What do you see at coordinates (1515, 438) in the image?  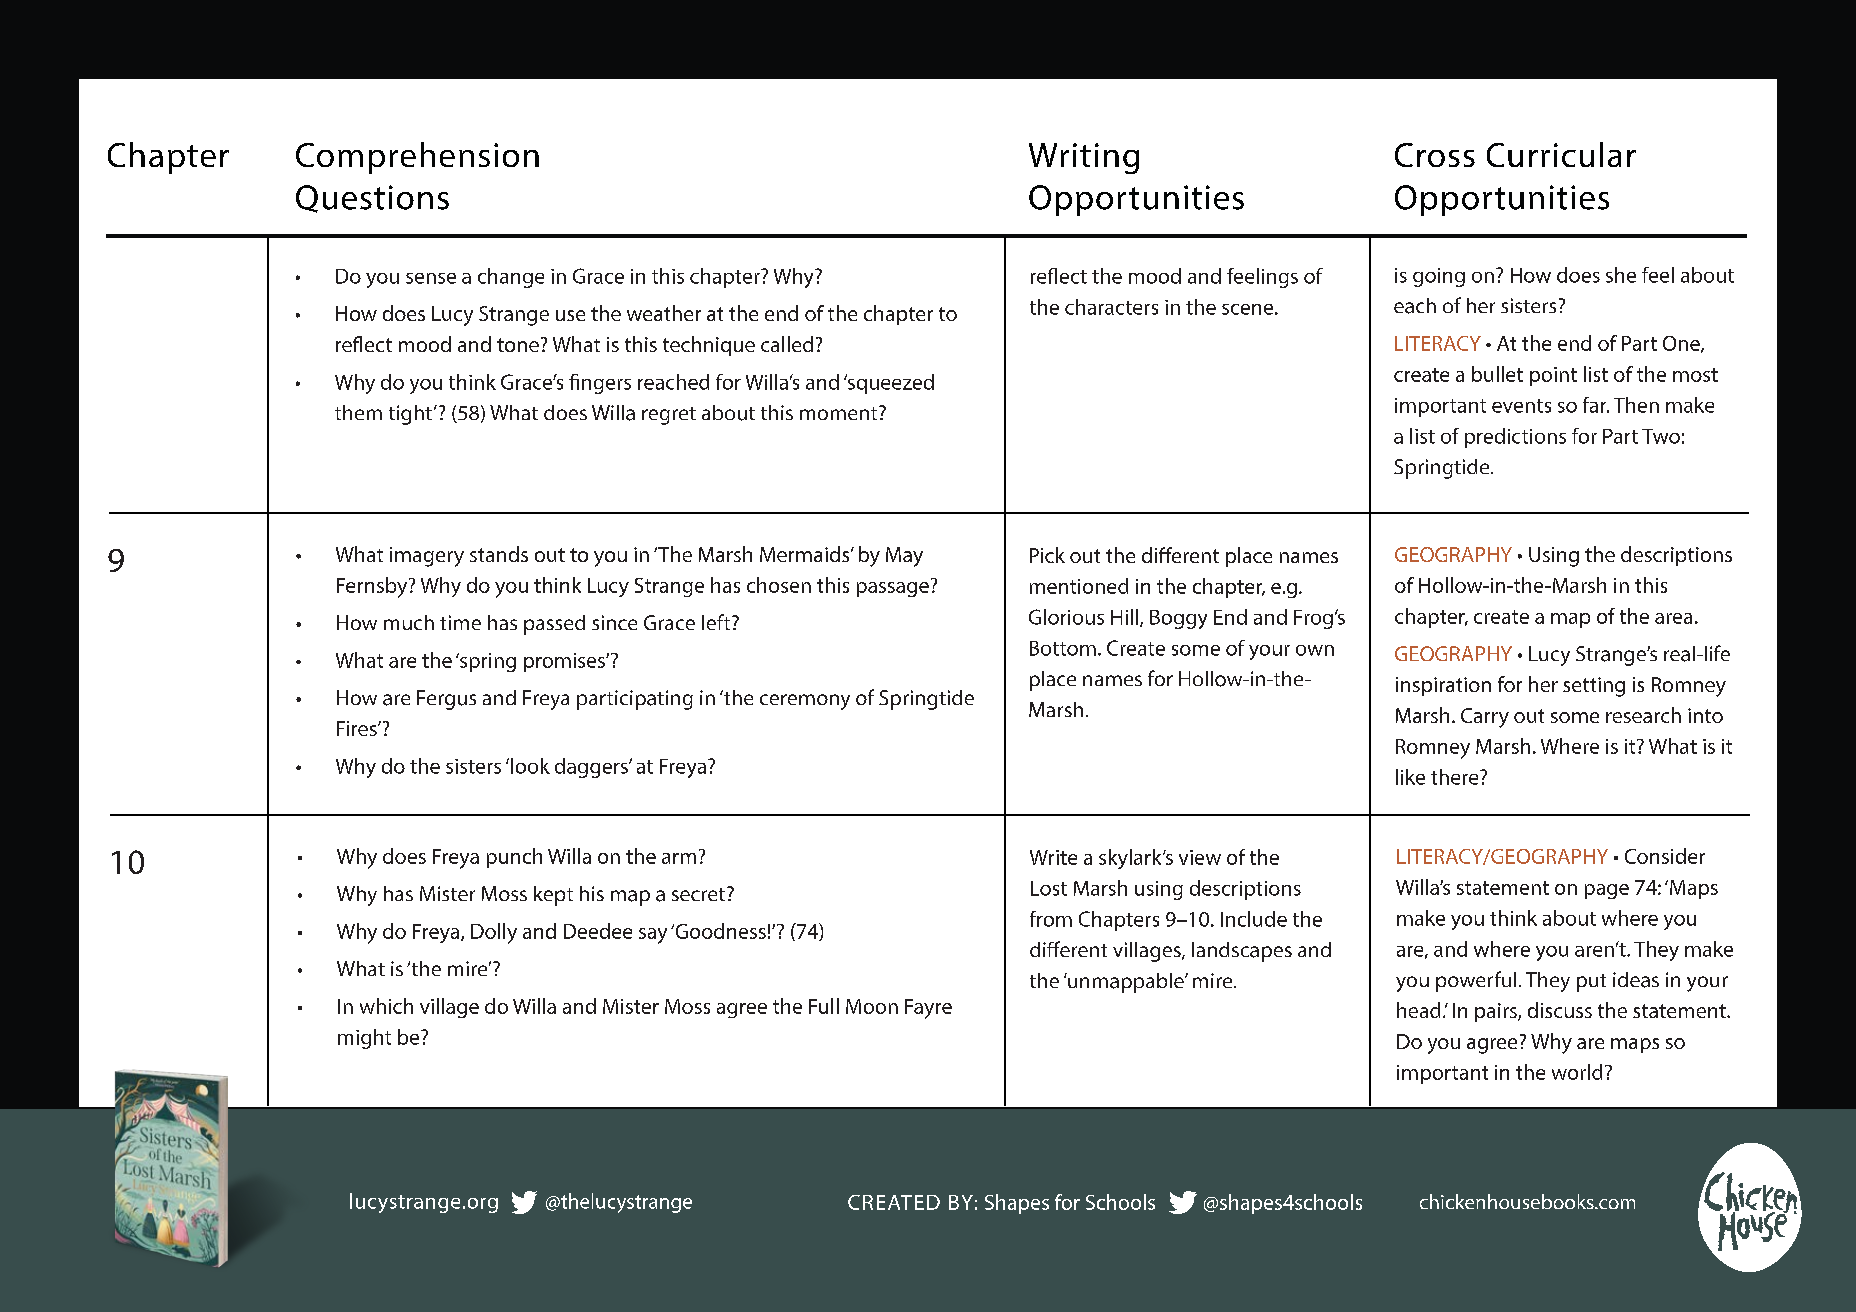 I see `predictions` at bounding box center [1515, 438].
